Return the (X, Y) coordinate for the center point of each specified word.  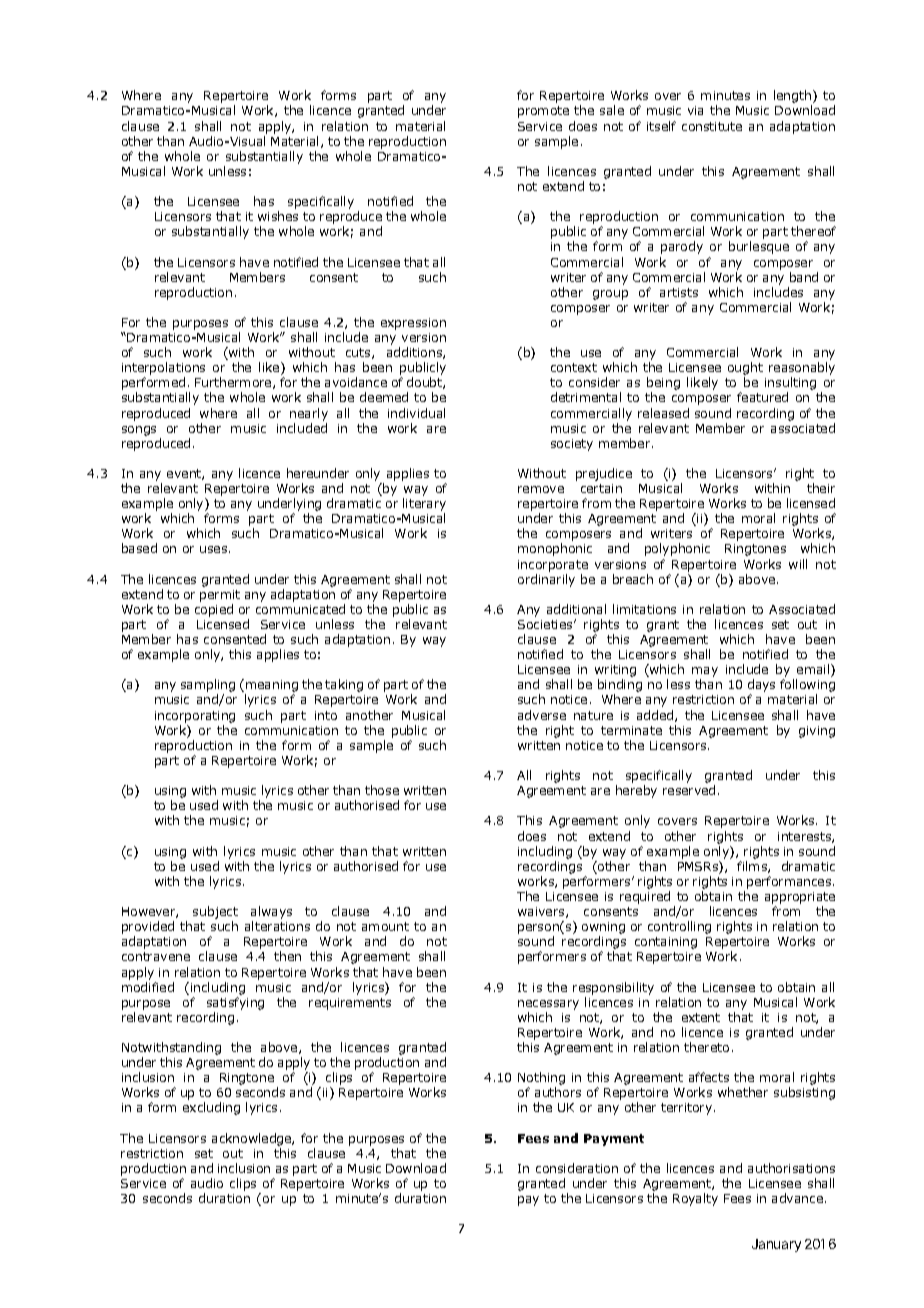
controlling (679, 927)
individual (416, 413)
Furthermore (234, 383)
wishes (278, 216)
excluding (211, 1108)
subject (215, 914)
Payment (614, 1140)
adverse (542, 715)
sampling (208, 687)
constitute (712, 126)
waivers (542, 912)
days (761, 687)
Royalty (695, 1199)
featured (762, 397)
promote (543, 112)
